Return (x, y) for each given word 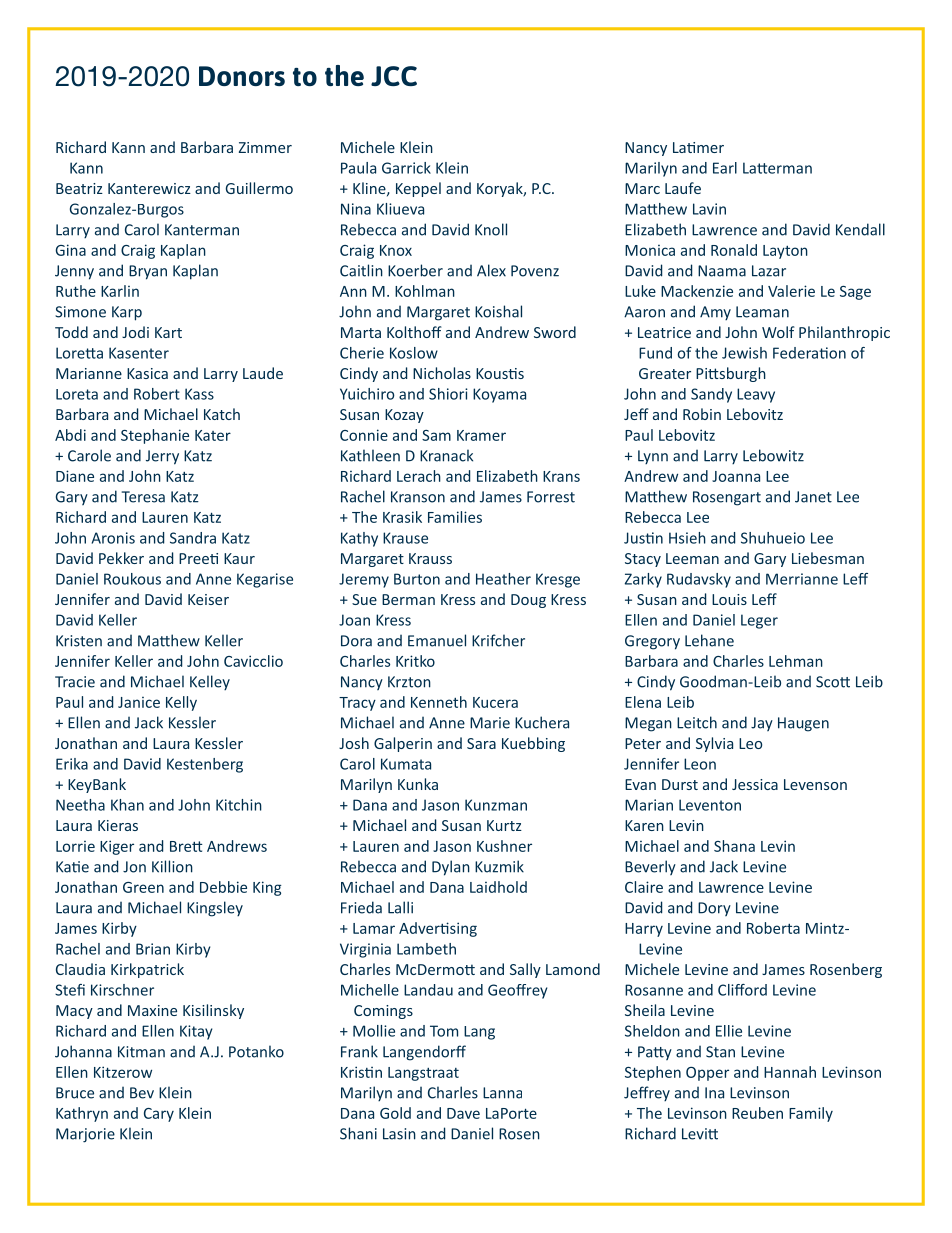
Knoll (491, 229)
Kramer (481, 435)
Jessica (755, 784)
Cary (159, 1115)
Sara (481, 743)
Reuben (757, 1113)
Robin (702, 414)
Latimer (698, 147)
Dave (463, 1113)
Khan (127, 805)
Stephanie (155, 436)
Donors (242, 76)
